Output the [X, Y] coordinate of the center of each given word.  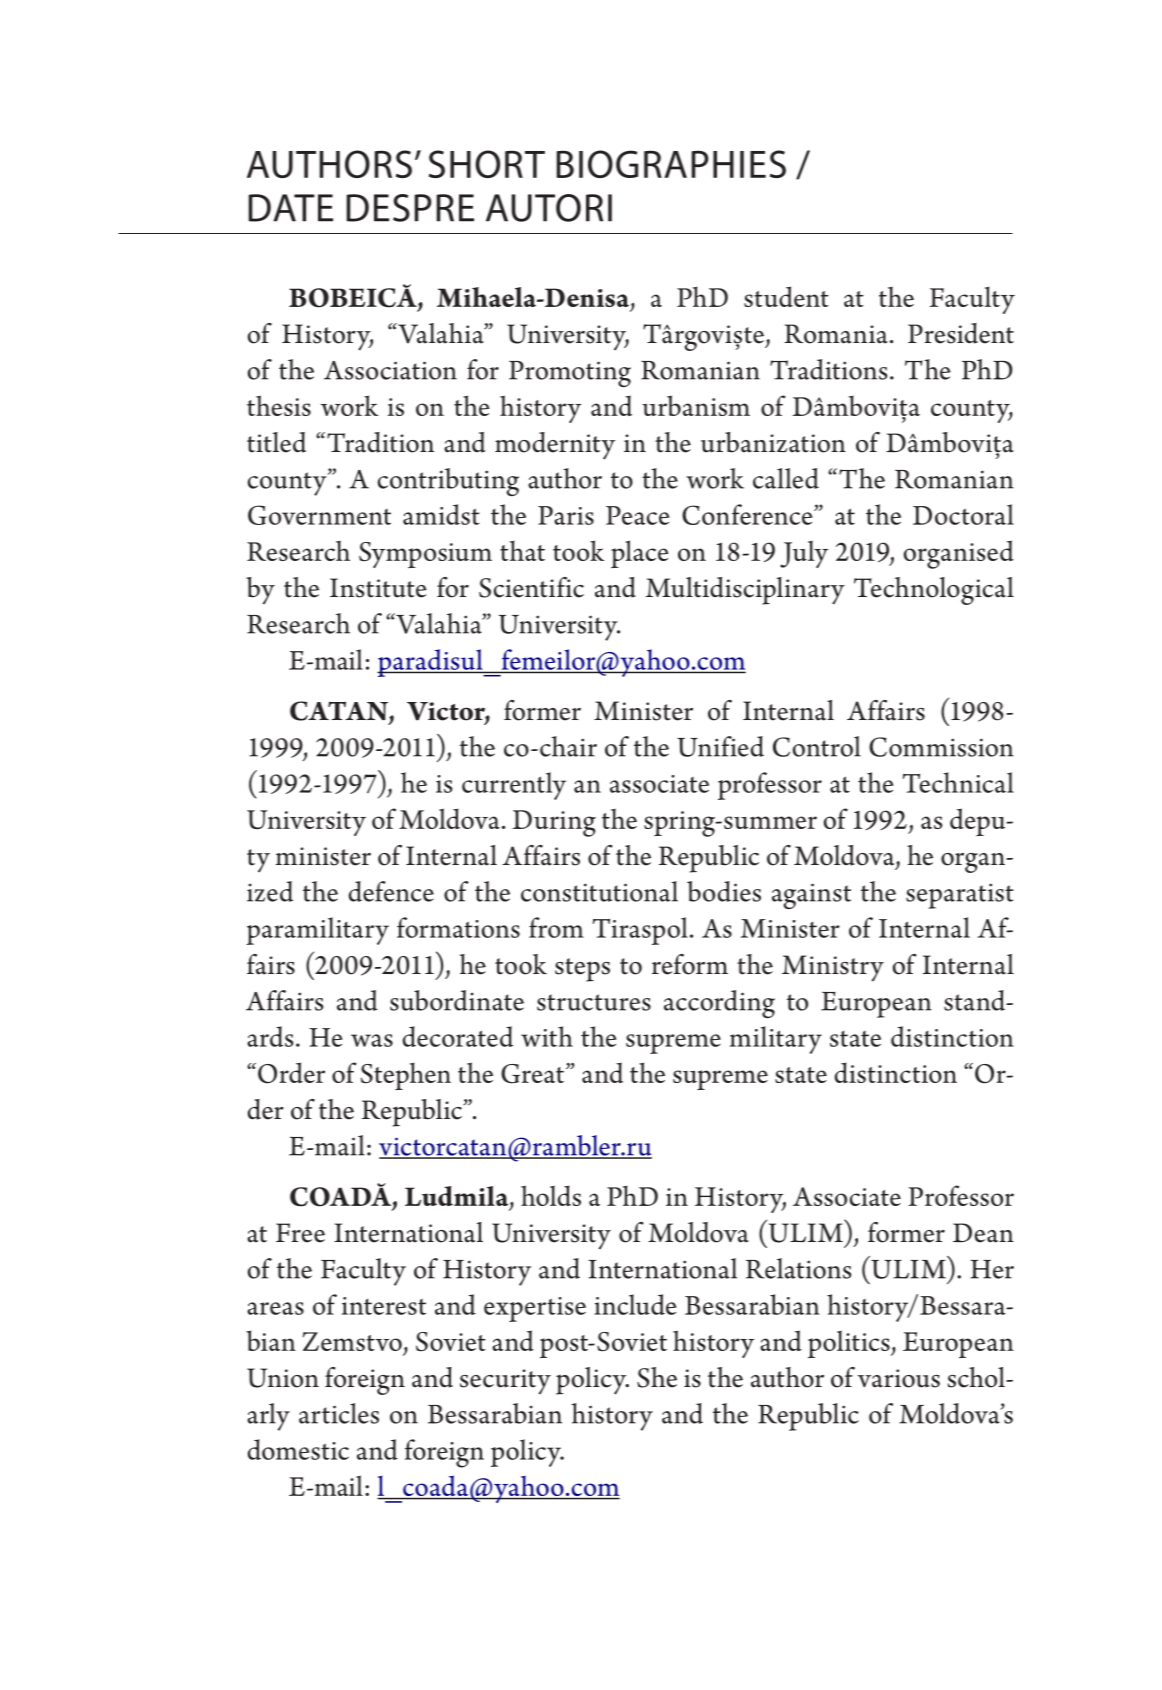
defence [391, 891]
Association [390, 370]
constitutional [599, 891]
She [657, 1377]
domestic [298, 1449]
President [961, 333]
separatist [959, 896]
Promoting [570, 374]
